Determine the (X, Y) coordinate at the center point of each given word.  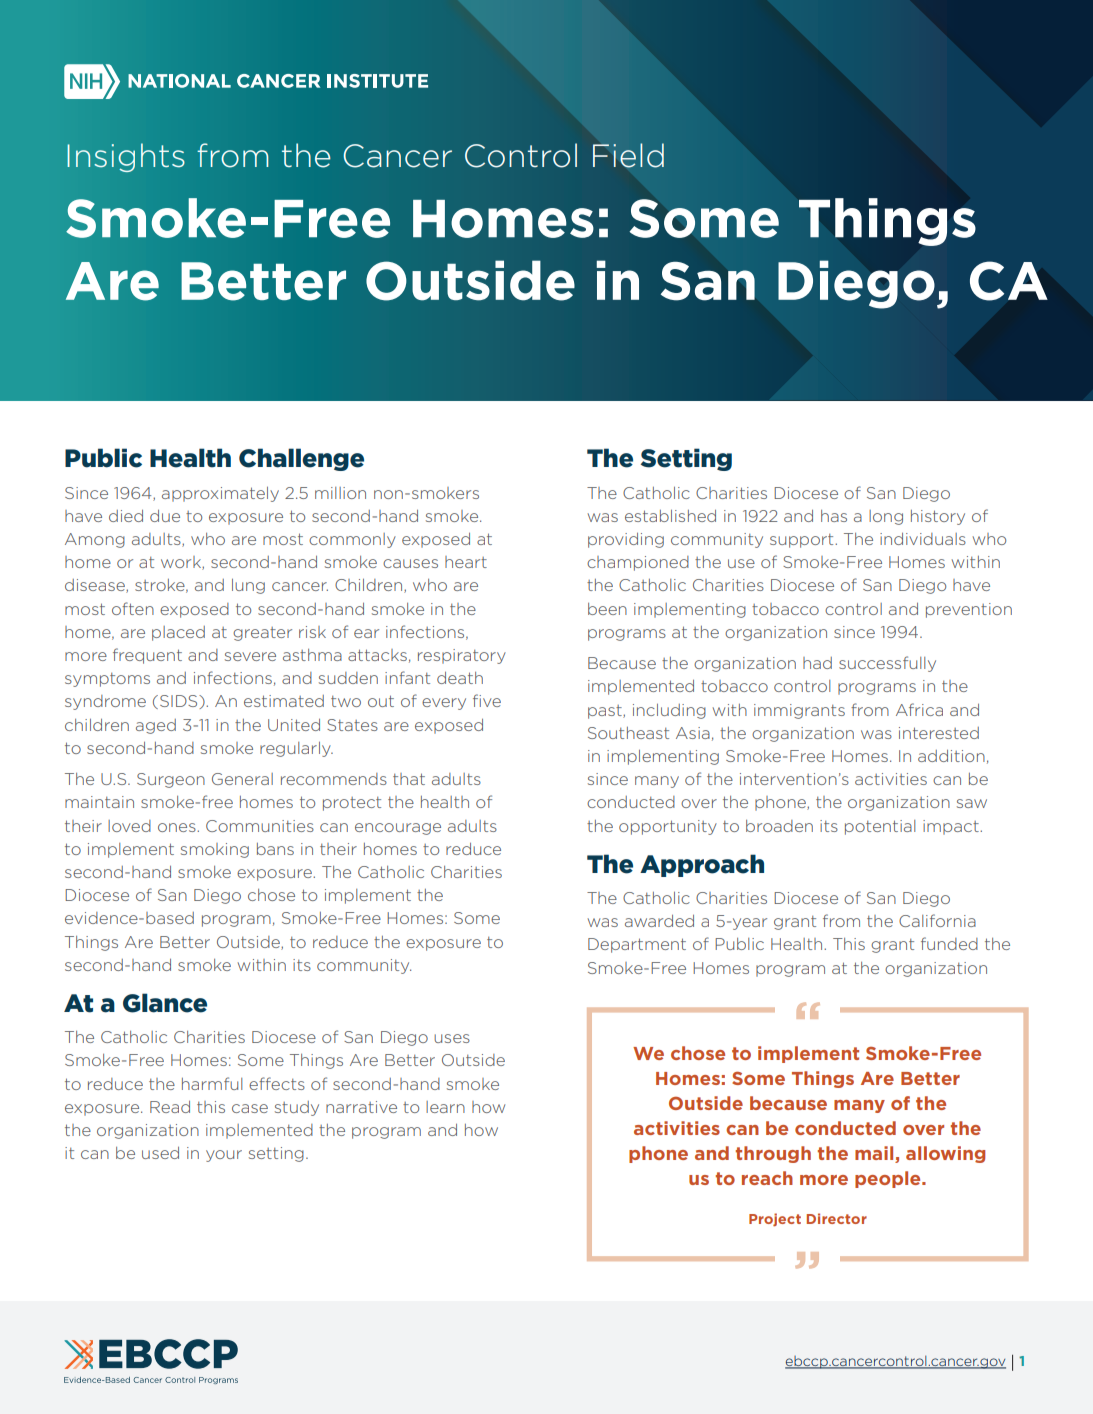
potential (880, 827)
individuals (923, 539)
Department (637, 945)
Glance (165, 1003)
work (182, 563)
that (409, 779)
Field (628, 155)
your (224, 1156)
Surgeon (171, 780)
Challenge (301, 459)
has (834, 516)
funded (949, 943)
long (886, 517)
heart (466, 562)
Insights (126, 157)
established (670, 516)
